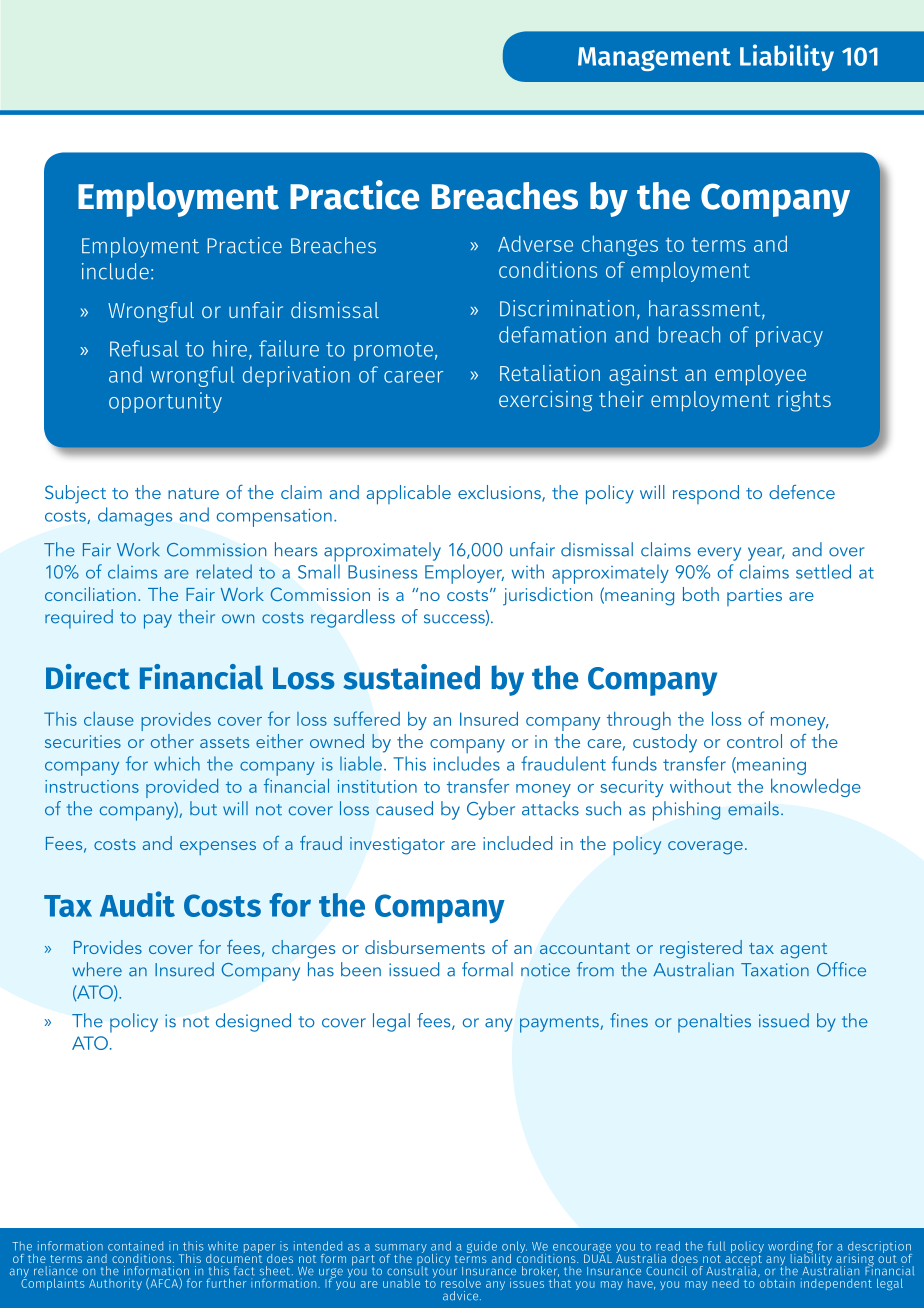  I want to click on Management, so click(654, 59).
